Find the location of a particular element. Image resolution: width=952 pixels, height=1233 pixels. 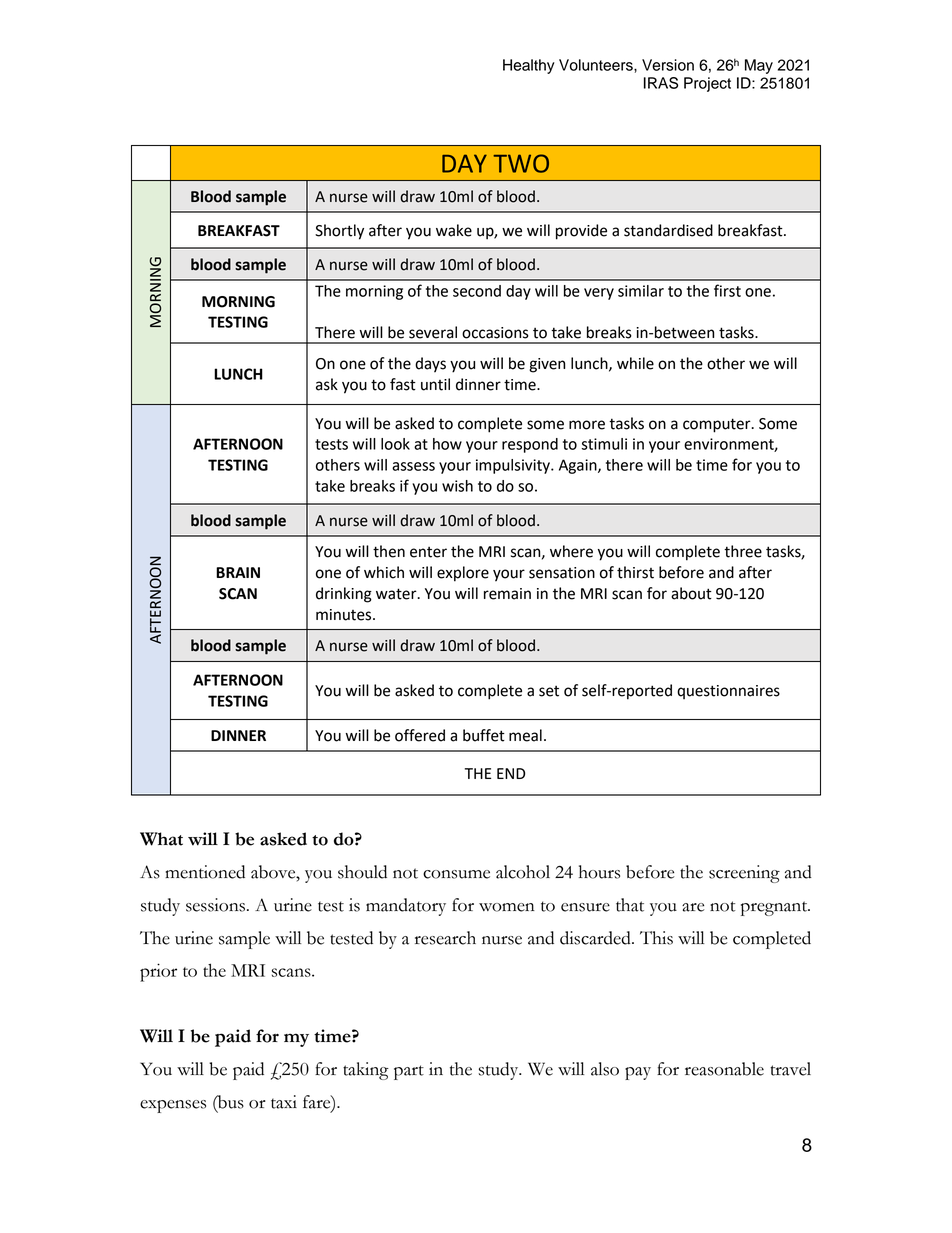

BRAIN is located at coordinates (238, 572).
